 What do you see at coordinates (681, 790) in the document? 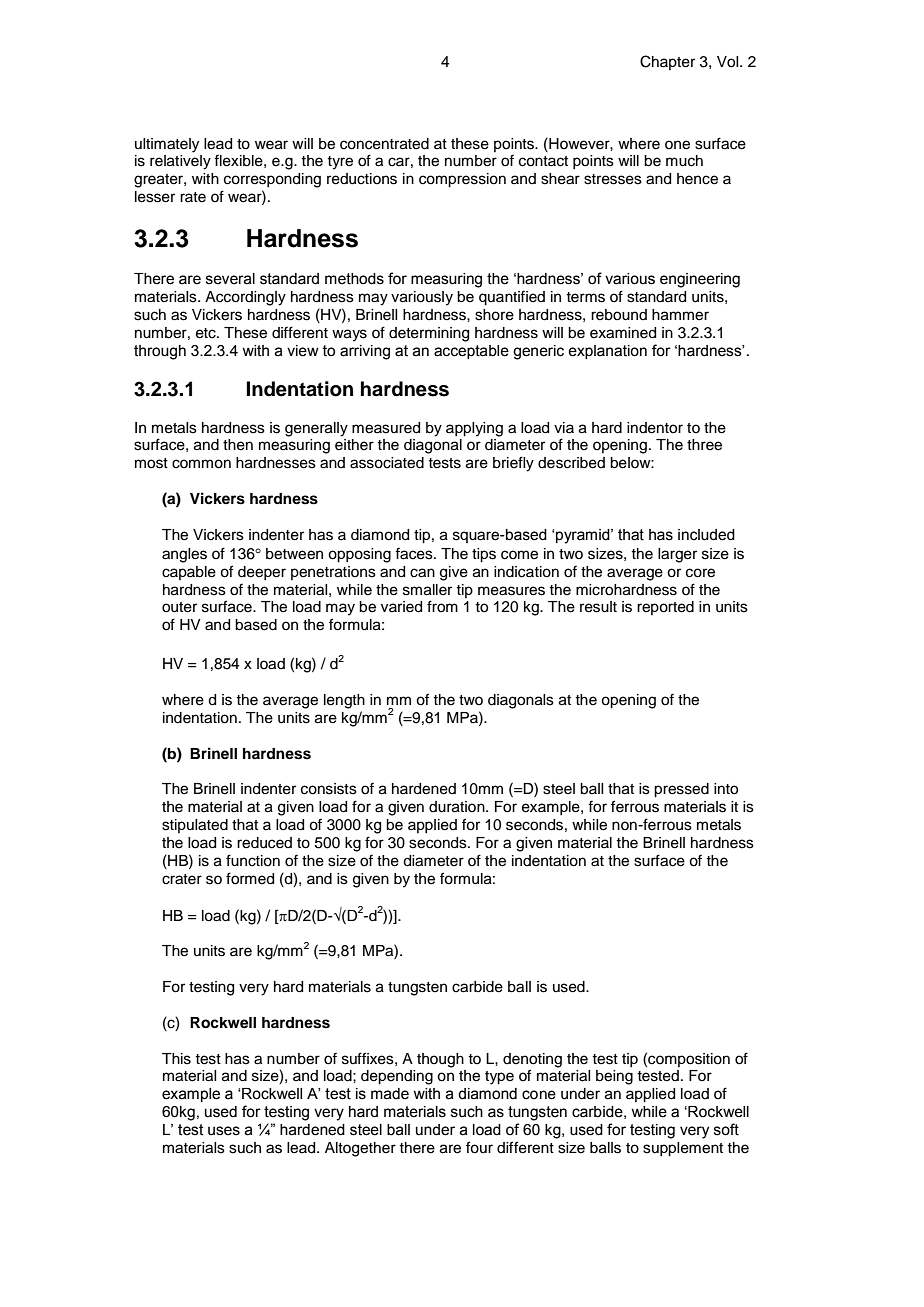
I see `pressed` at bounding box center [681, 790].
